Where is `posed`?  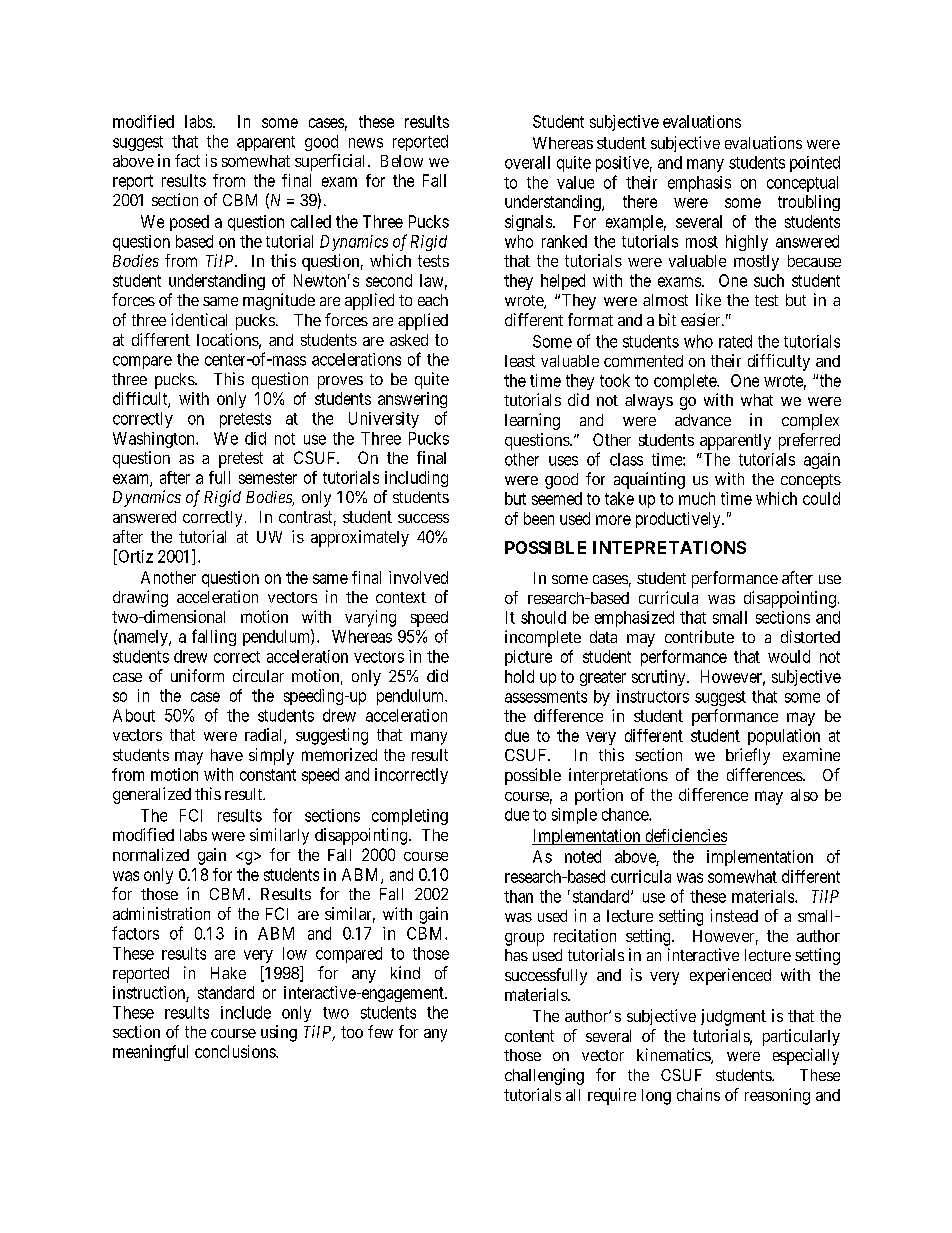
posed is located at coordinates (189, 223).
